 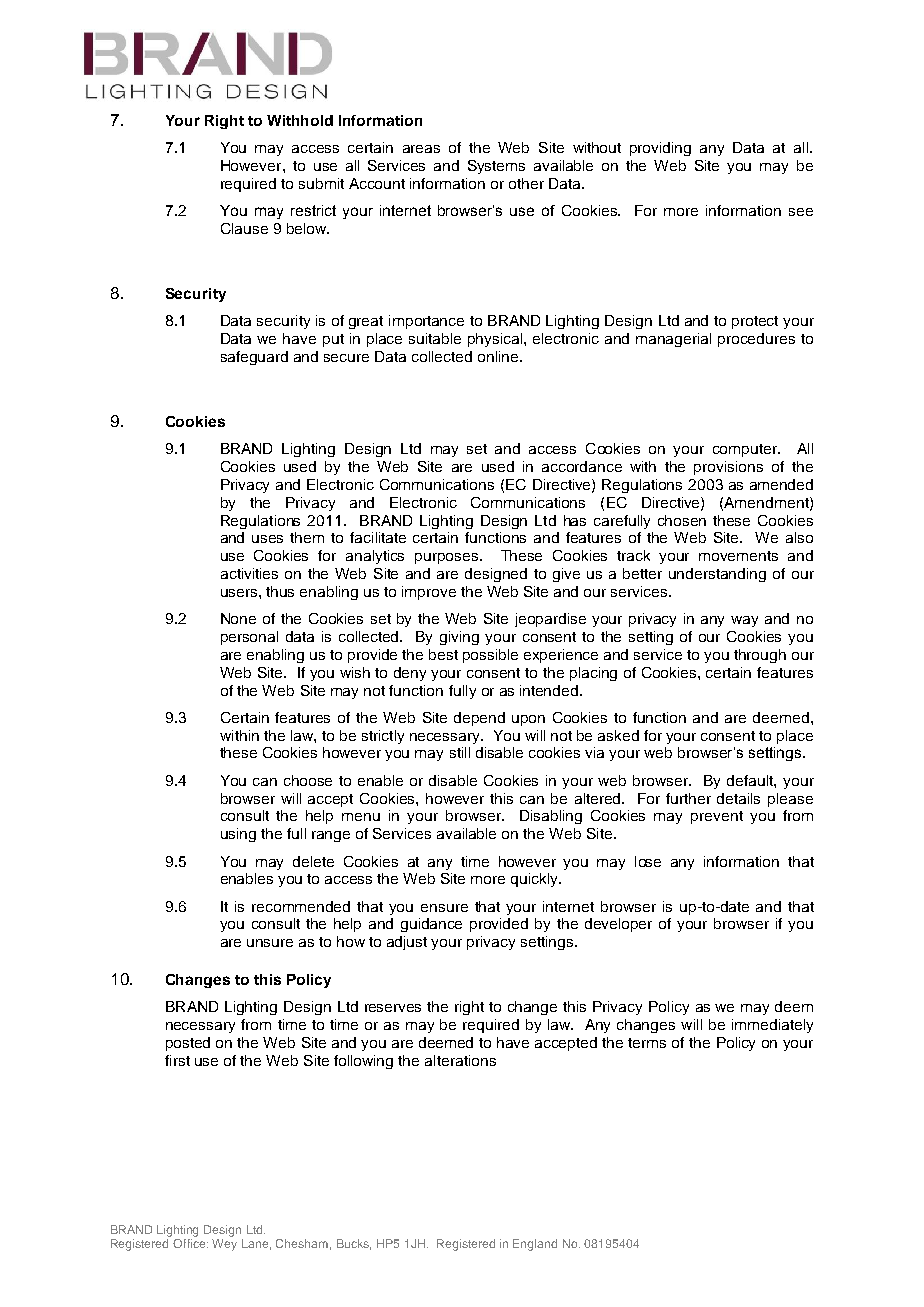 What do you see at coordinates (460, 752) in the document?
I see `still` at bounding box center [460, 752].
